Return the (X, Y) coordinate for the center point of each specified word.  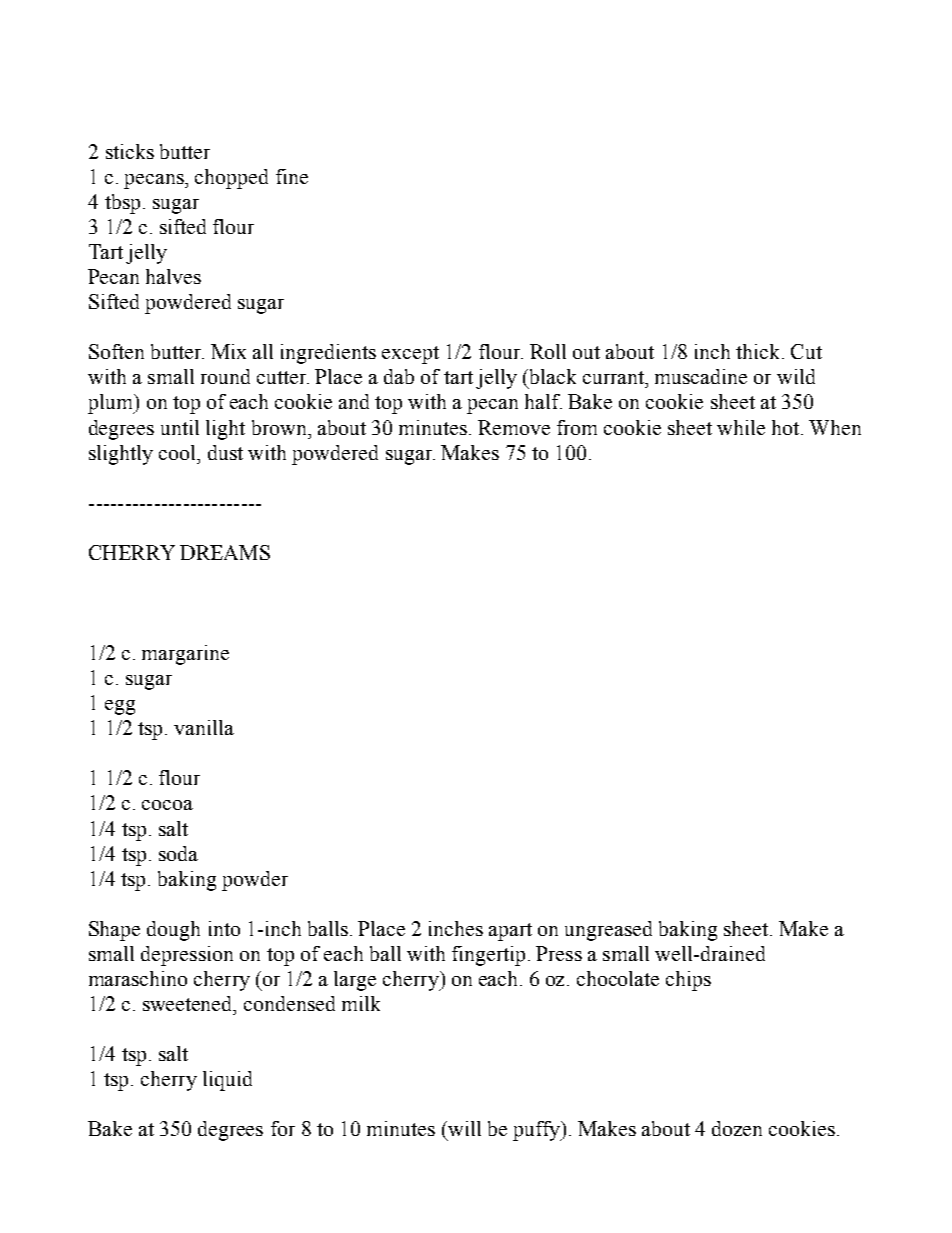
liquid (227, 1081)
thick (757, 351)
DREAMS (225, 552)
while (741, 427)
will (463, 1128)
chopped (231, 179)
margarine (185, 655)
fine (292, 176)
